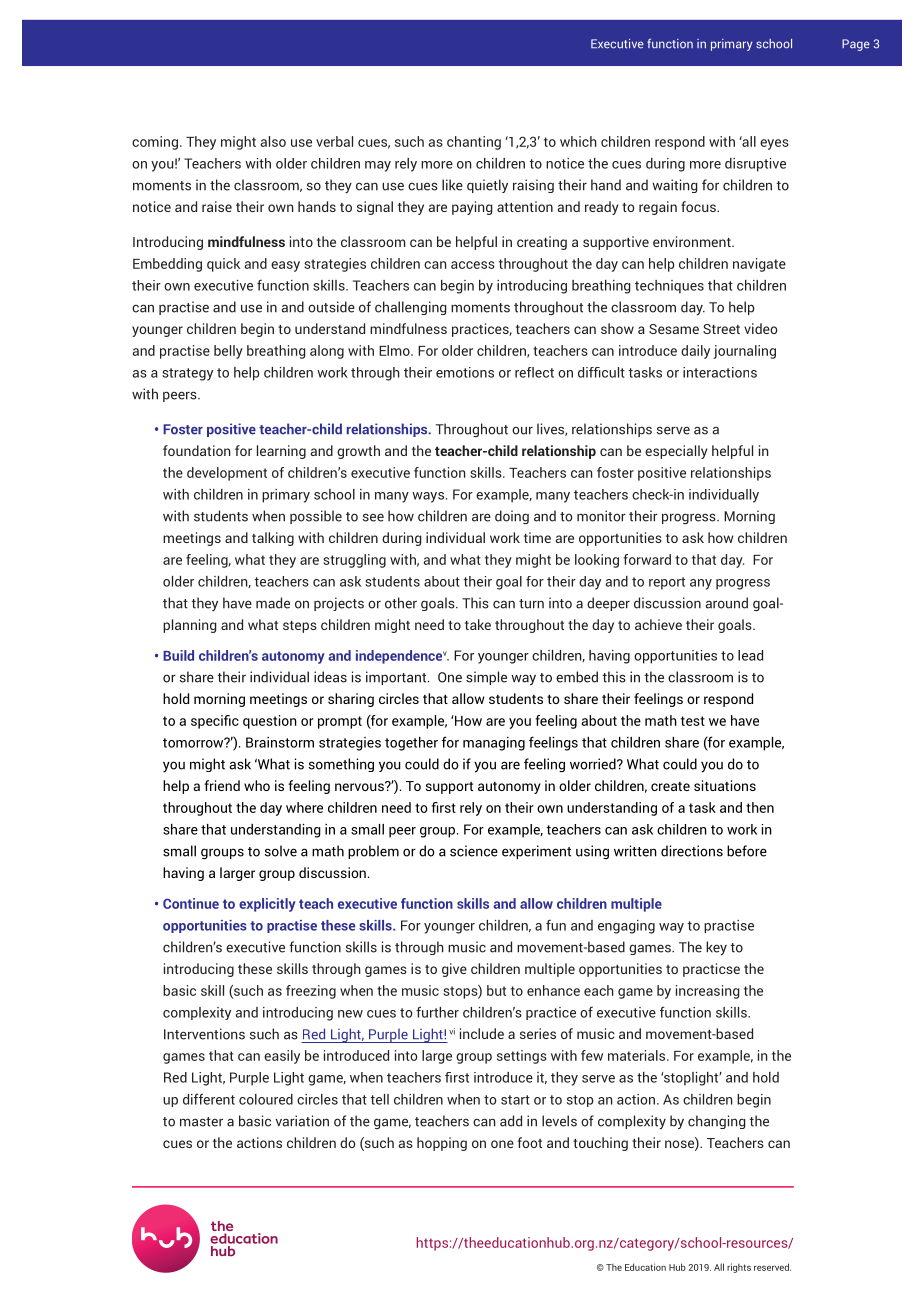 This image has width=924, height=1308. I want to click on reflect, so click(534, 372).
